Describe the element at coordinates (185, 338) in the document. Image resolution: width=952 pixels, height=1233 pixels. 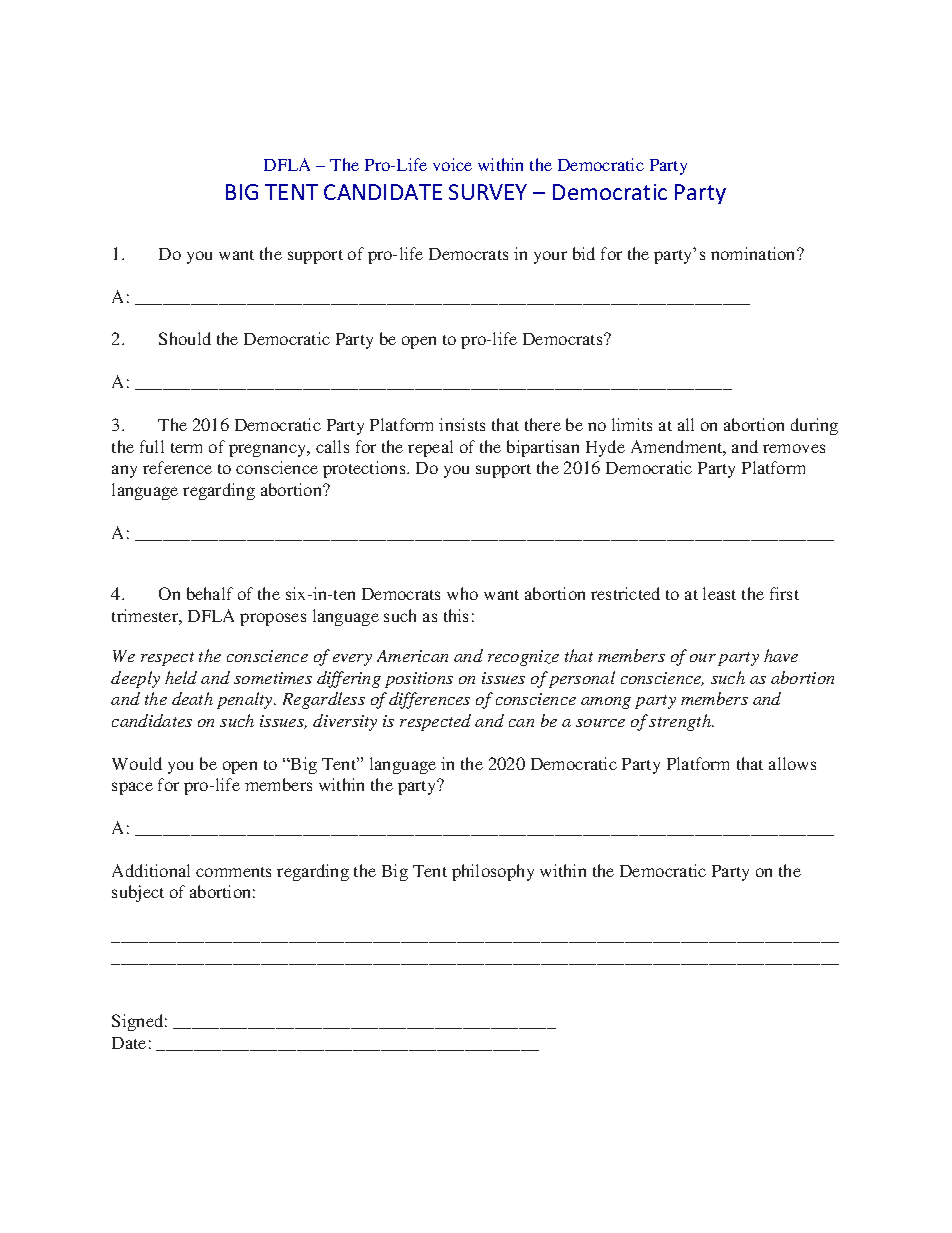
I see `Should` at that location.
